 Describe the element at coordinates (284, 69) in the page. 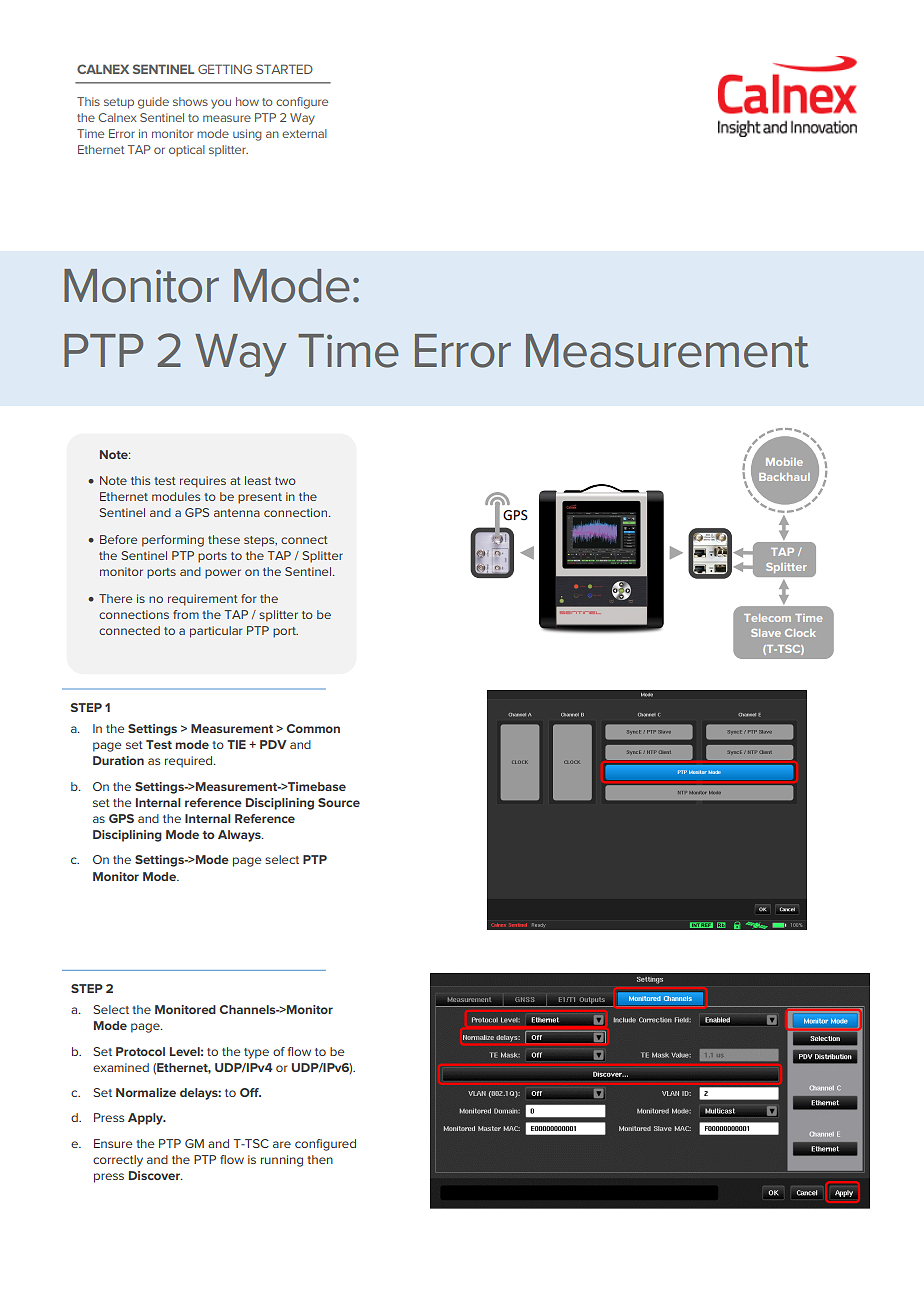

I see `STARTED` at that location.
